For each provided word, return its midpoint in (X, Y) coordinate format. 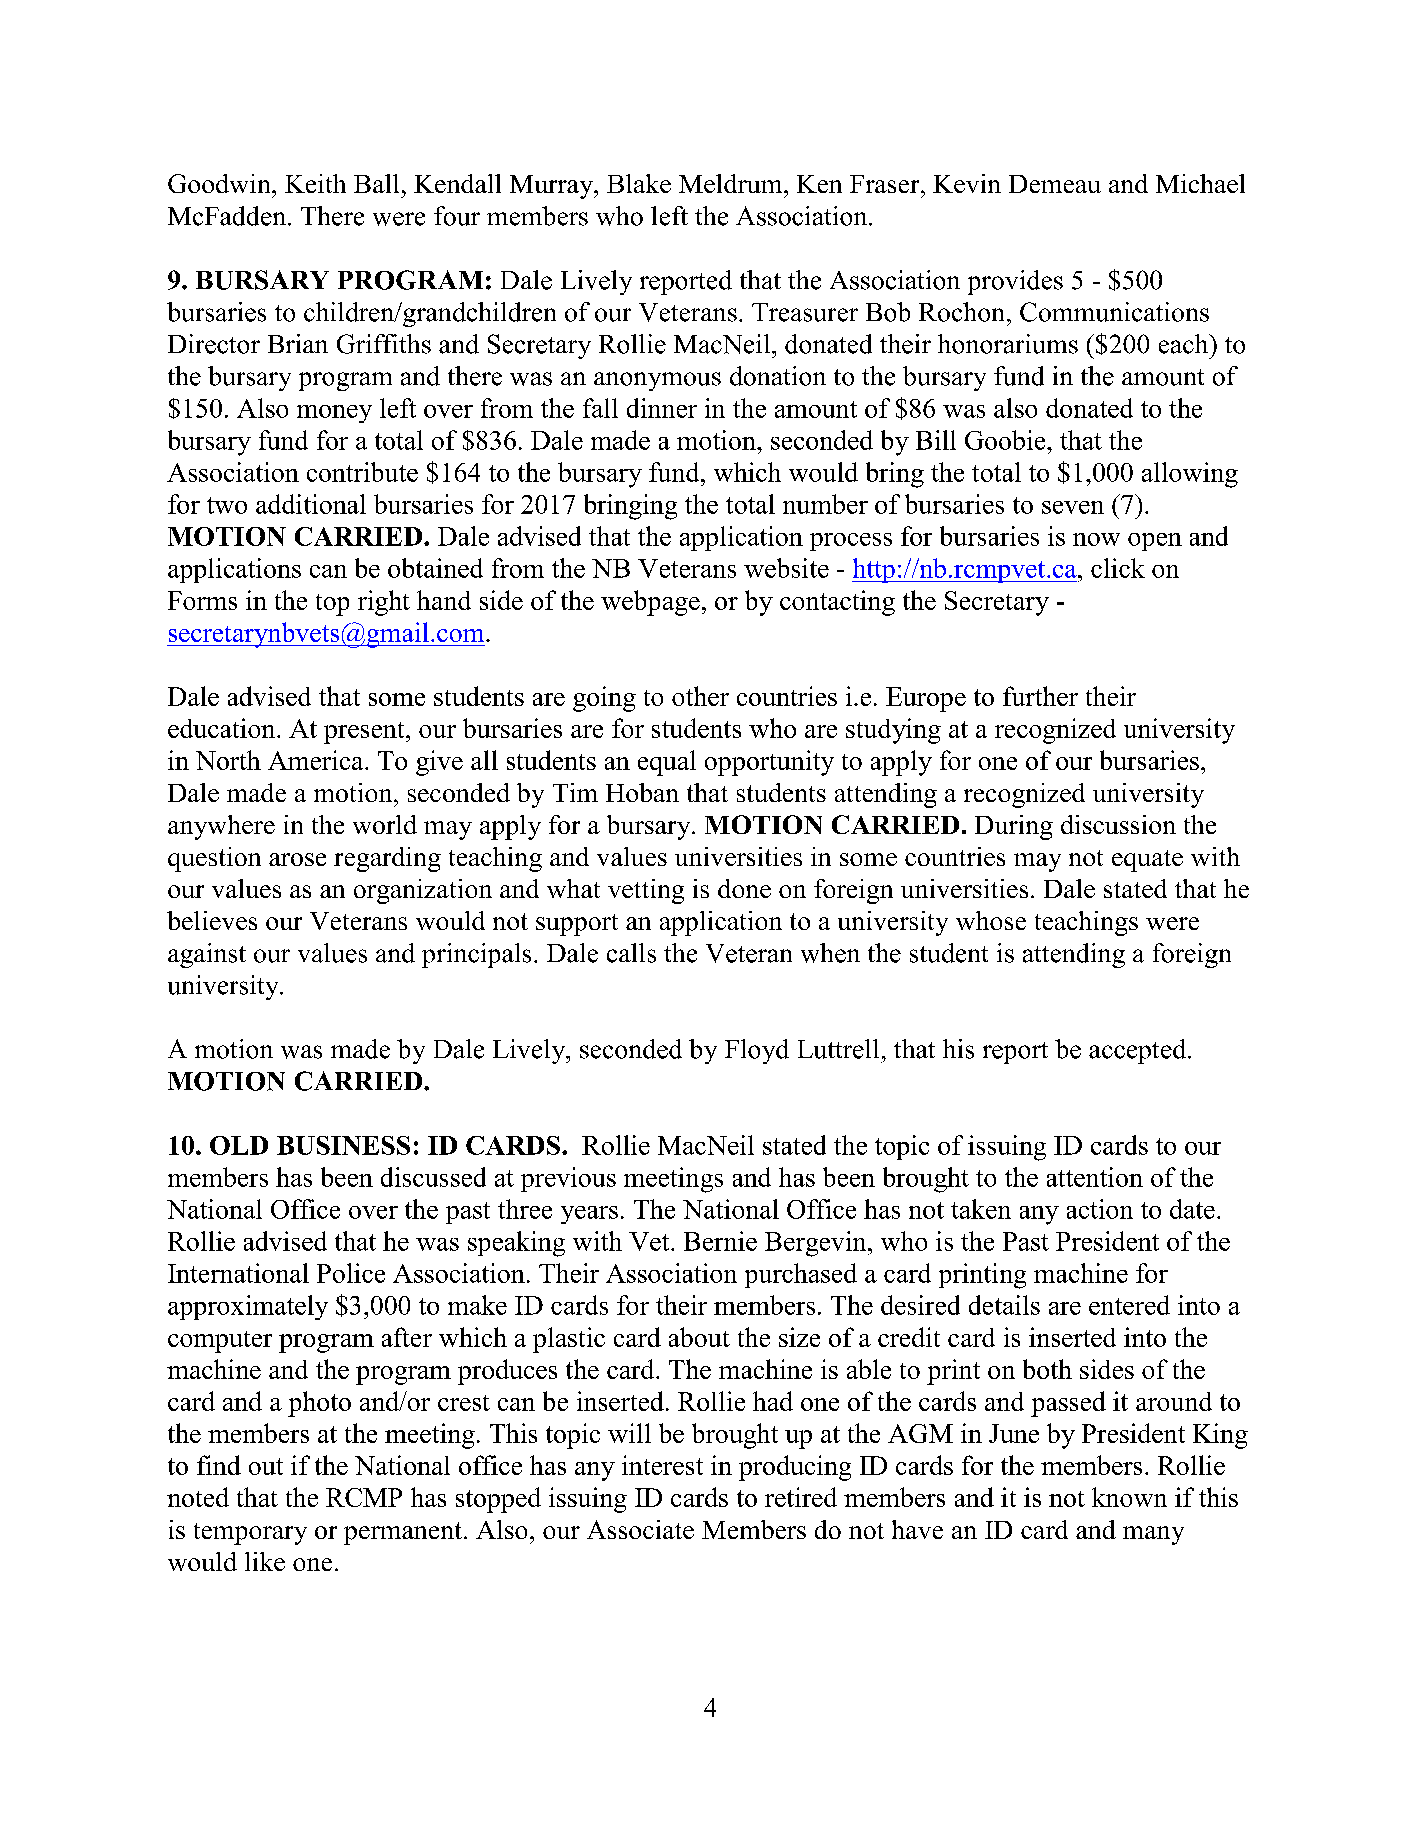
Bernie (720, 1241)
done (744, 888)
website (786, 568)
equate (1147, 861)
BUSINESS (343, 1145)
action (1100, 1209)
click (1118, 568)
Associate (640, 1529)
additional (311, 504)
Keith (315, 183)
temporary (250, 1534)
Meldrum (732, 183)
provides (1015, 282)
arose (297, 859)
